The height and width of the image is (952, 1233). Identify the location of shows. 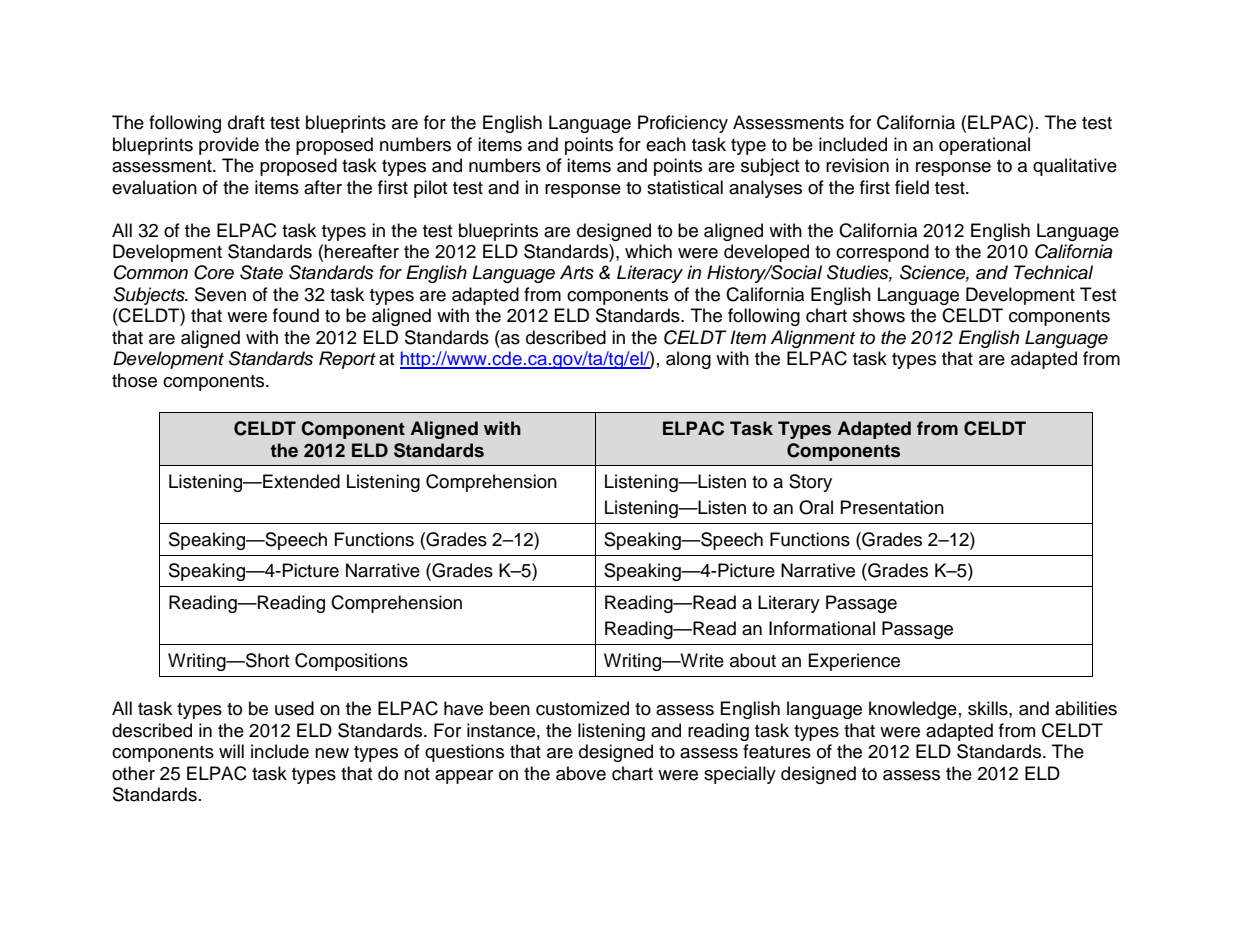
(879, 315).
